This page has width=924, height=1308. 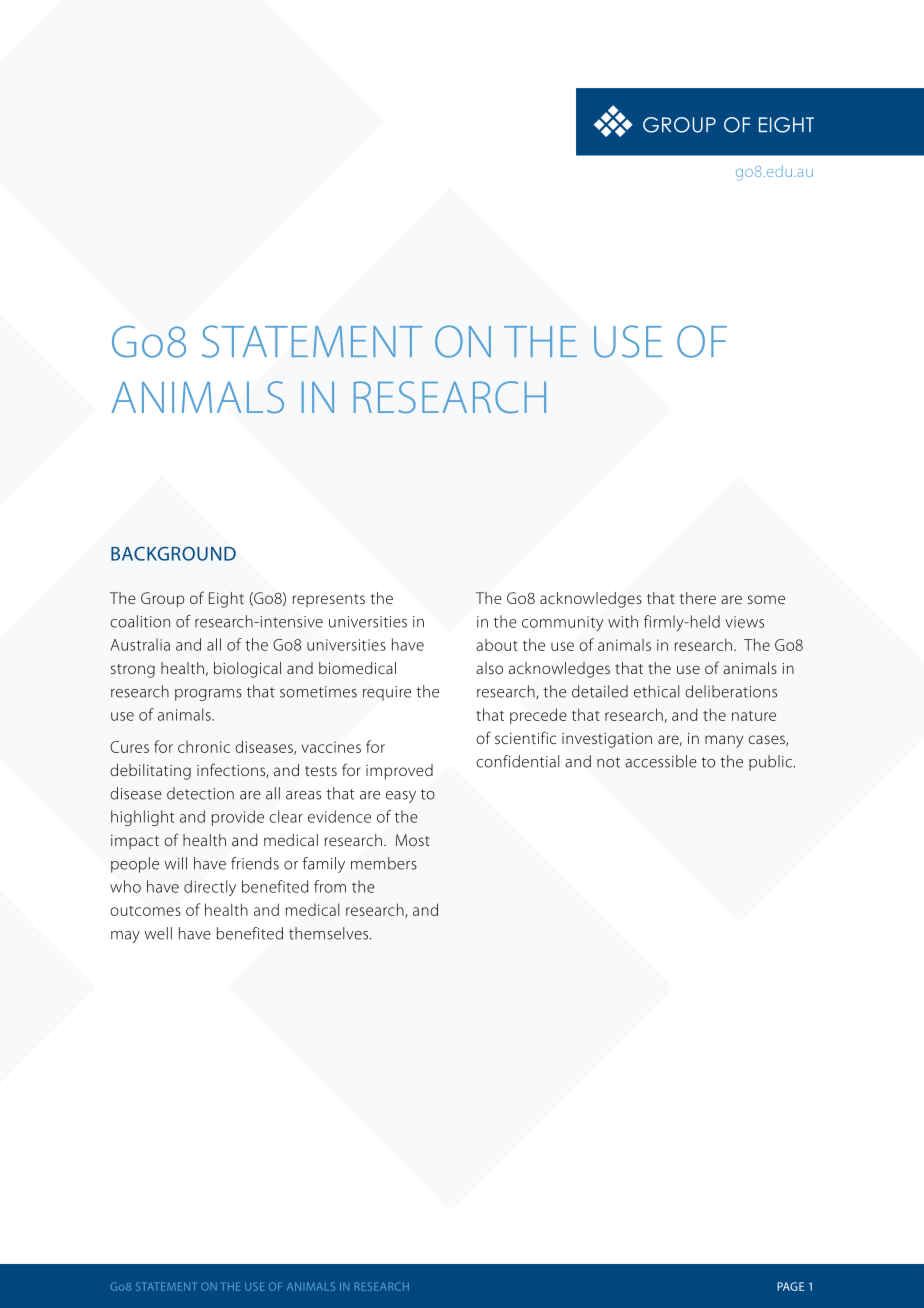 What do you see at coordinates (158, 933) in the page?
I see `well` at bounding box center [158, 933].
